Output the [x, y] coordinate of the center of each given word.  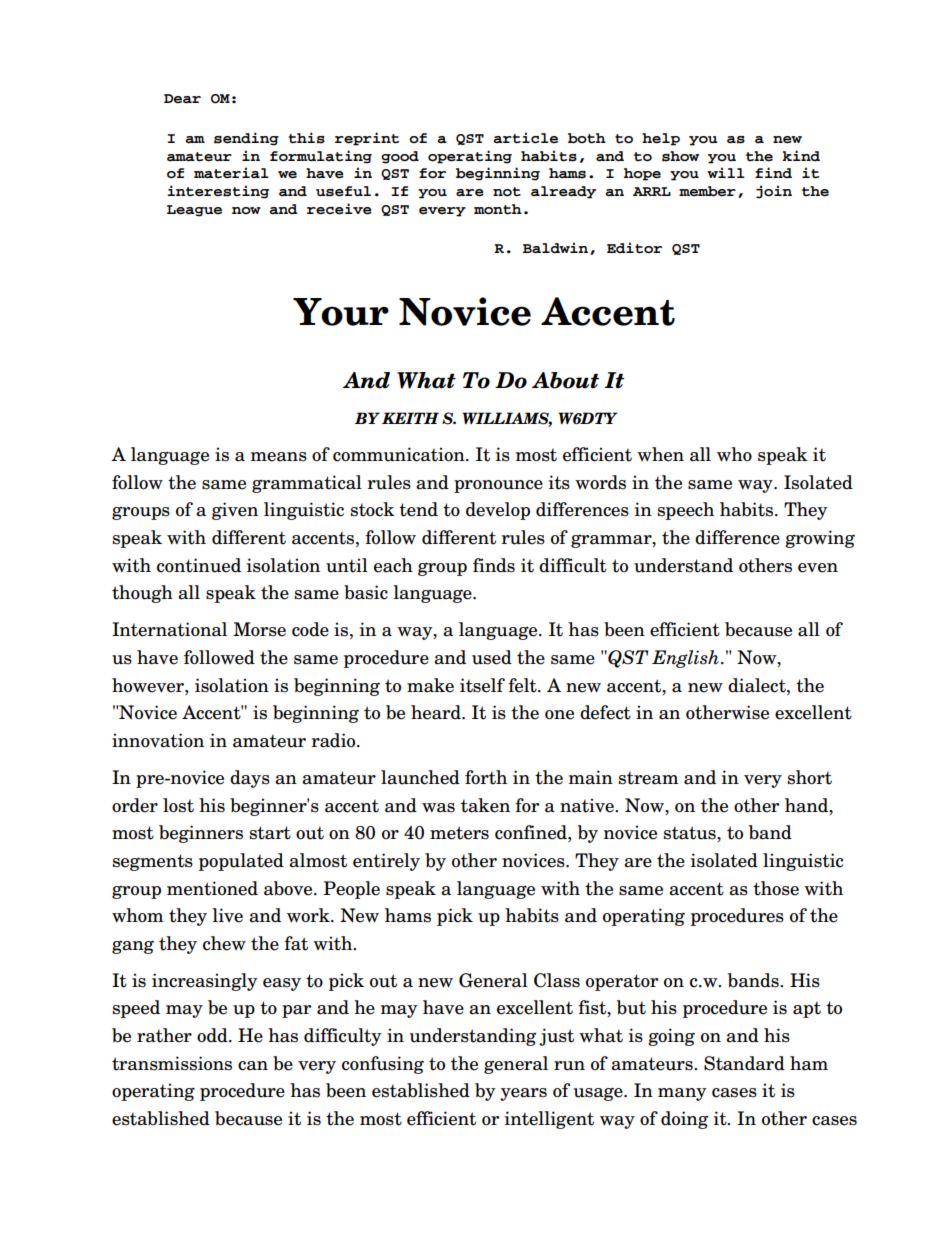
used [492, 657]
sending [246, 139]
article [525, 138]
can [253, 1066]
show [680, 156]
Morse [259, 629]
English [685, 659]
